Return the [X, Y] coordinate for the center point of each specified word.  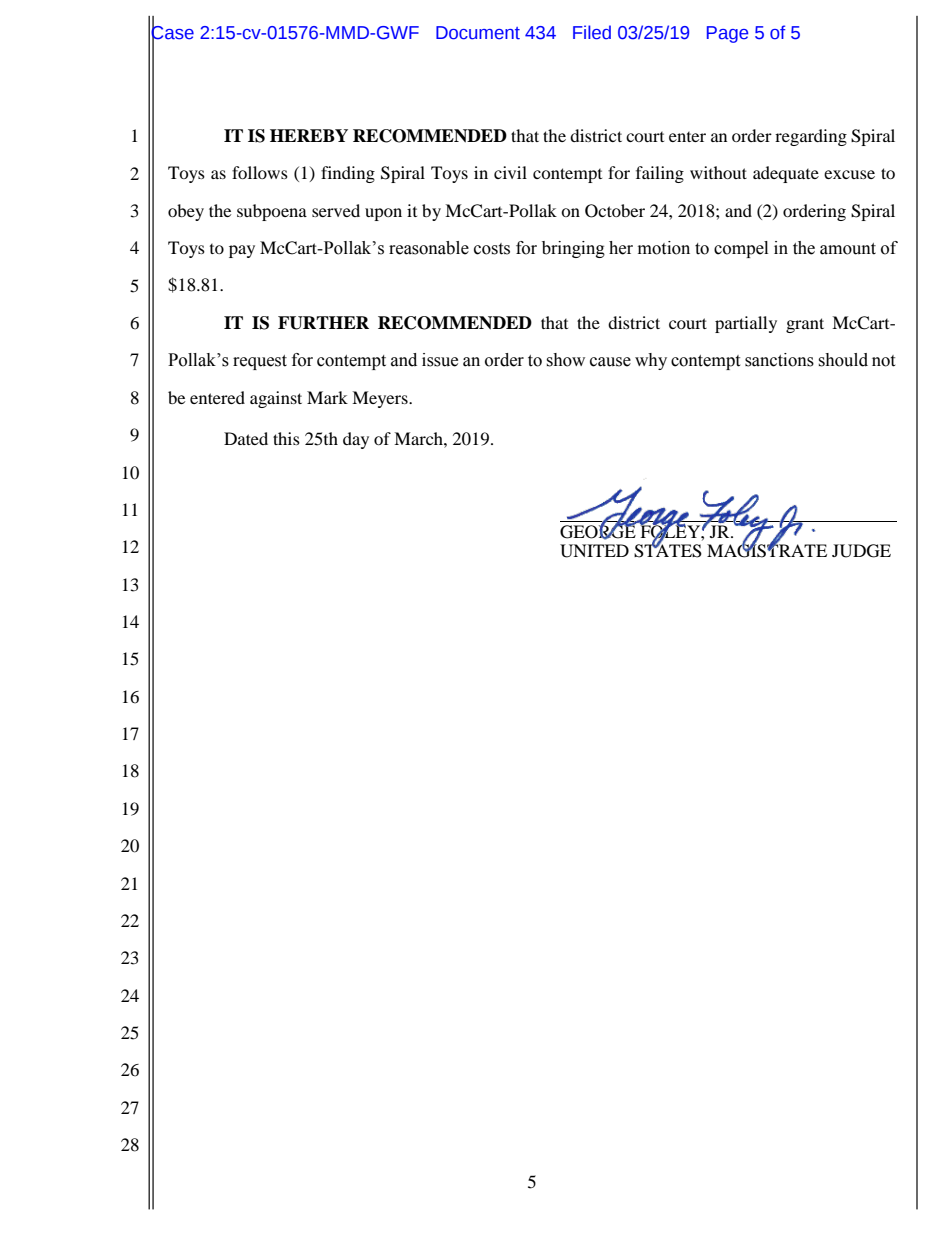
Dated [246, 438]
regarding [811, 137]
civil [510, 172]
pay [242, 251]
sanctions [779, 360]
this [286, 438]
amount [848, 249]
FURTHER [323, 323]
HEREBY [309, 135]
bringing [573, 249]
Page [727, 34]
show [565, 360]
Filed [592, 32]
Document [478, 33]
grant [805, 325]
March [419, 438]
